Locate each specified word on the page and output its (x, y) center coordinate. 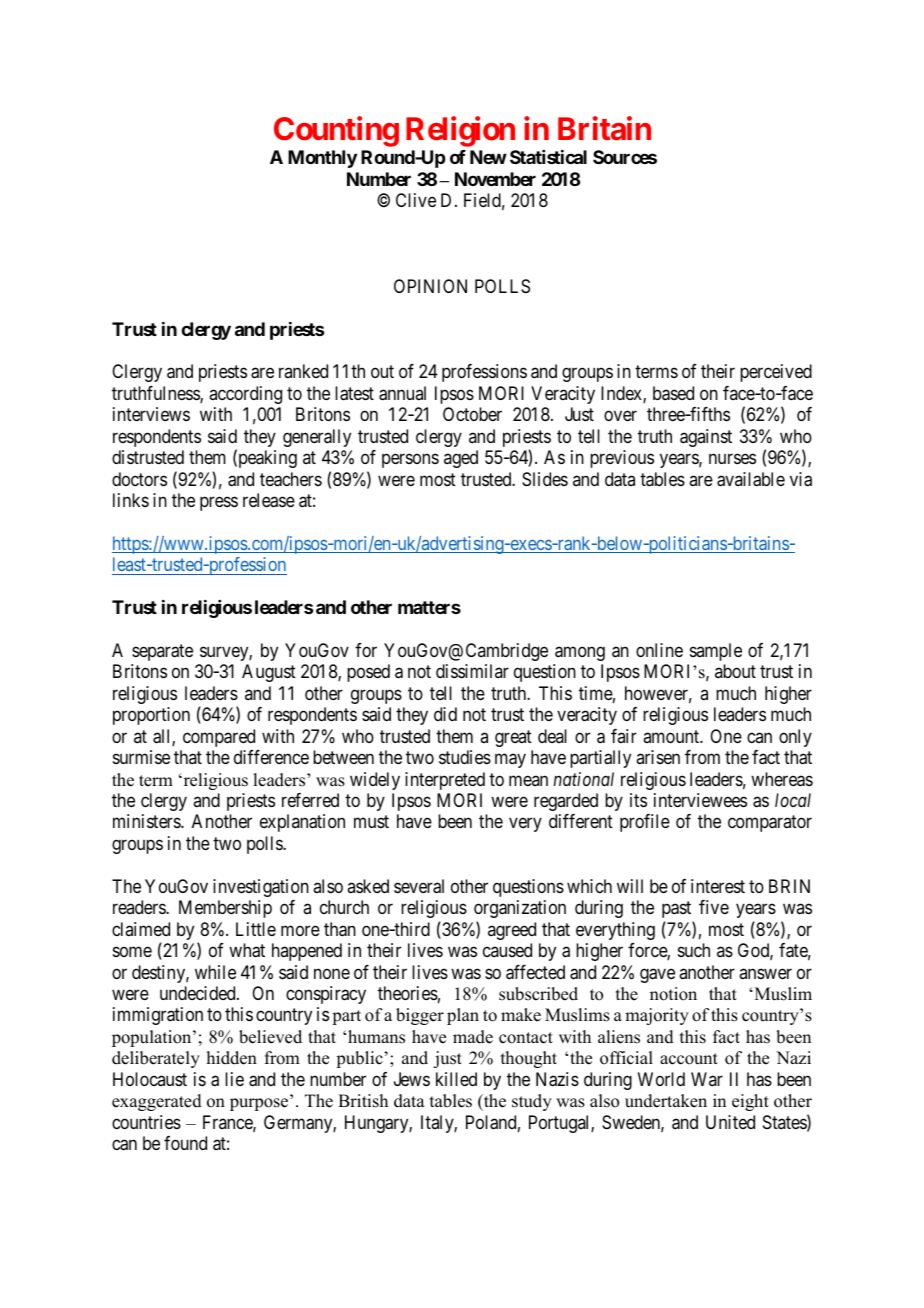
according (245, 395)
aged (461, 459)
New (488, 157)
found (185, 1143)
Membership (225, 909)
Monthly (322, 159)
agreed (512, 931)
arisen (658, 757)
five (714, 907)
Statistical (548, 157)
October (472, 414)
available (751, 479)
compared (219, 738)
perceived (776, 373)
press (219, 503)
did (445, 714)
